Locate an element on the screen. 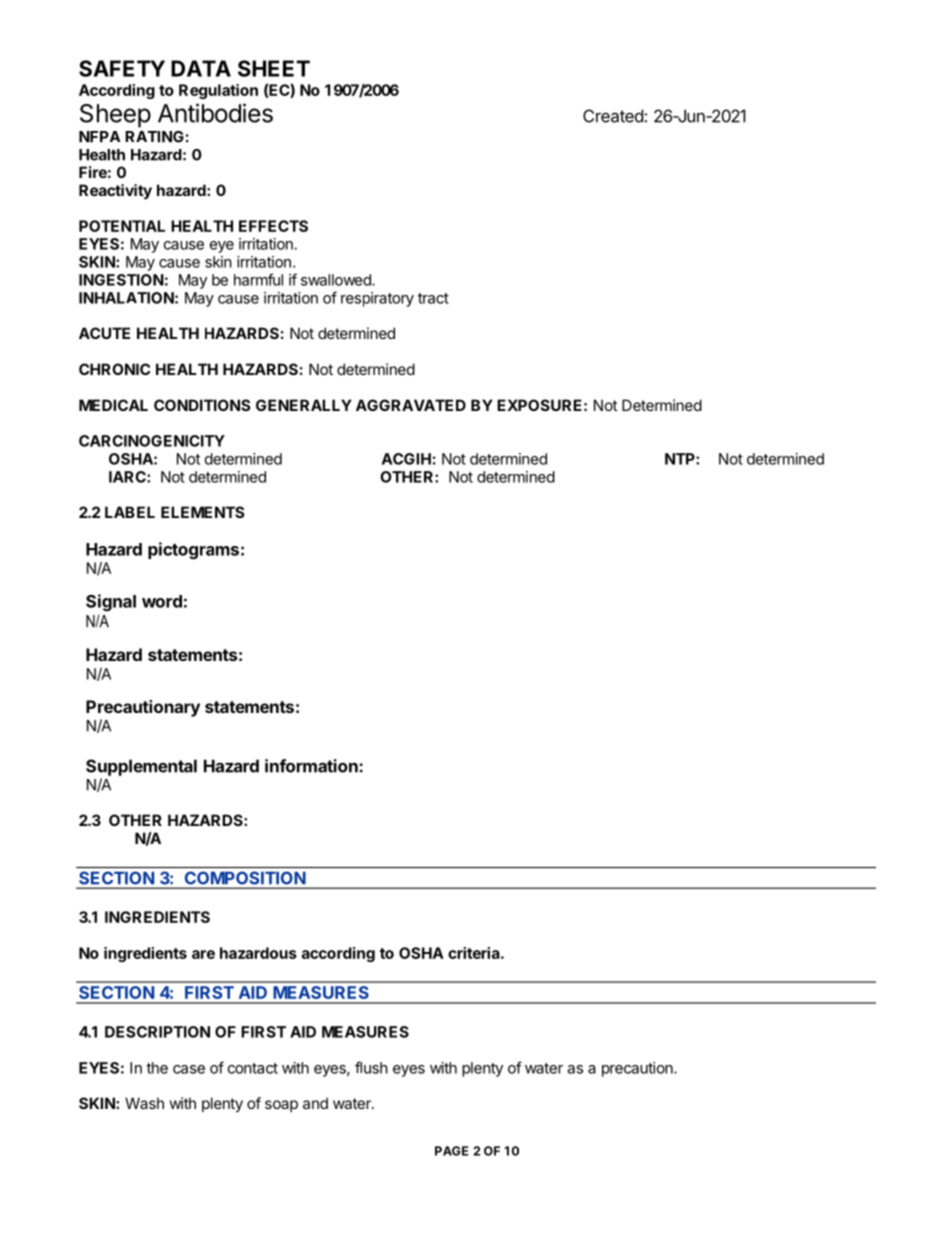 This screenshot has height=1233, width=952. Wash is located at coordinates (144, 1103).
